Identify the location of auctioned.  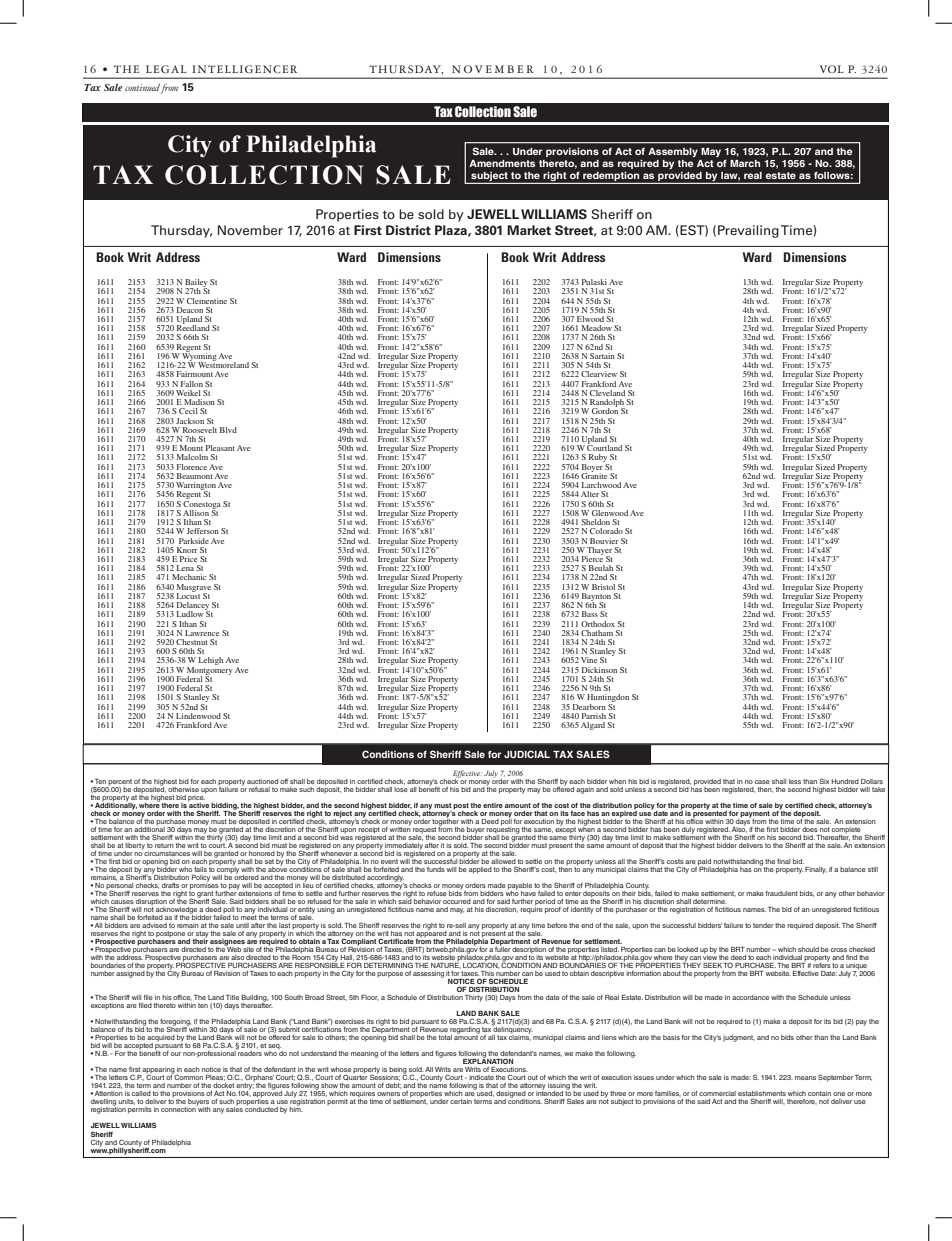
(262, 781).
